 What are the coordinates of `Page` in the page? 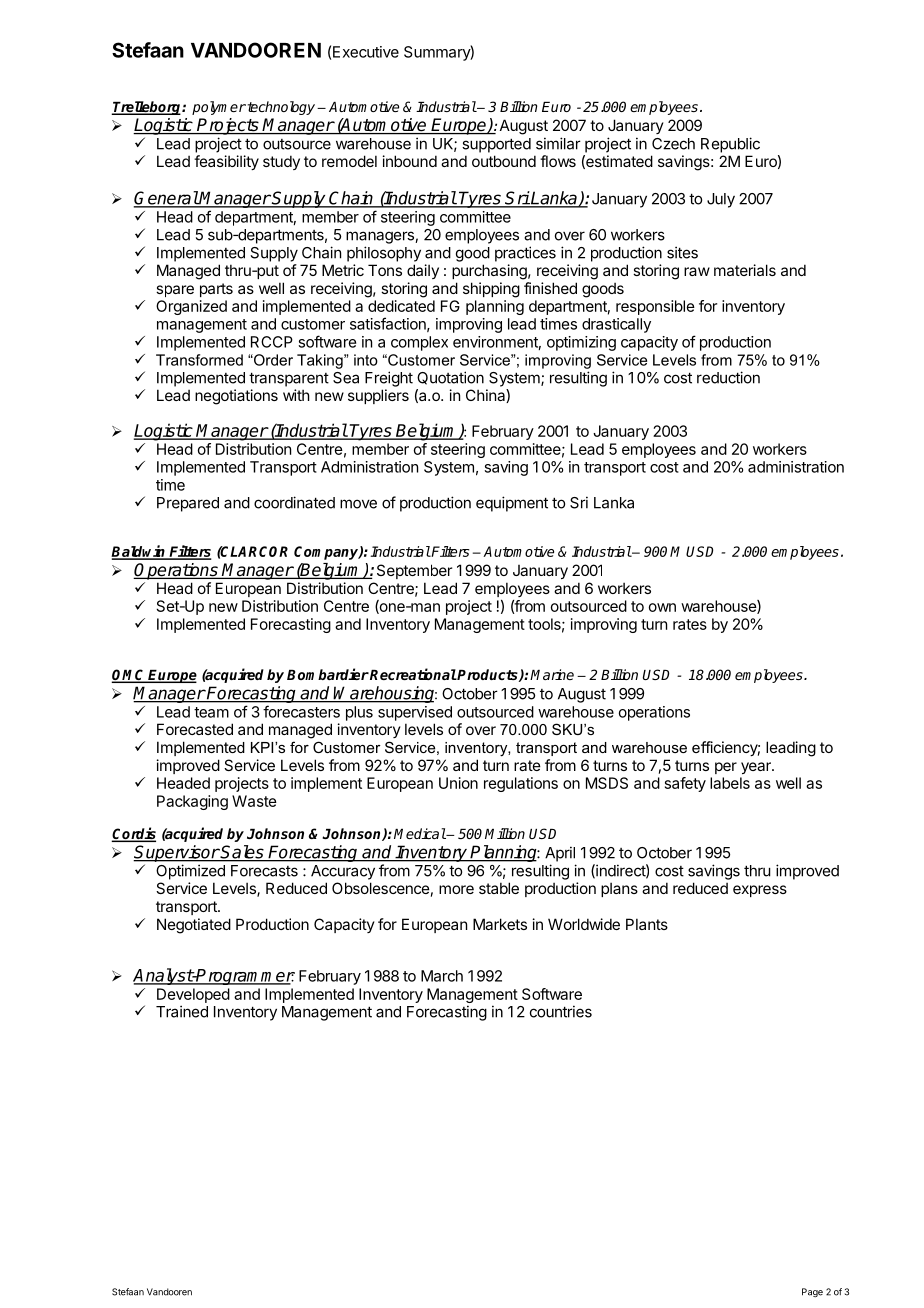 It's located at (812, 1292).
